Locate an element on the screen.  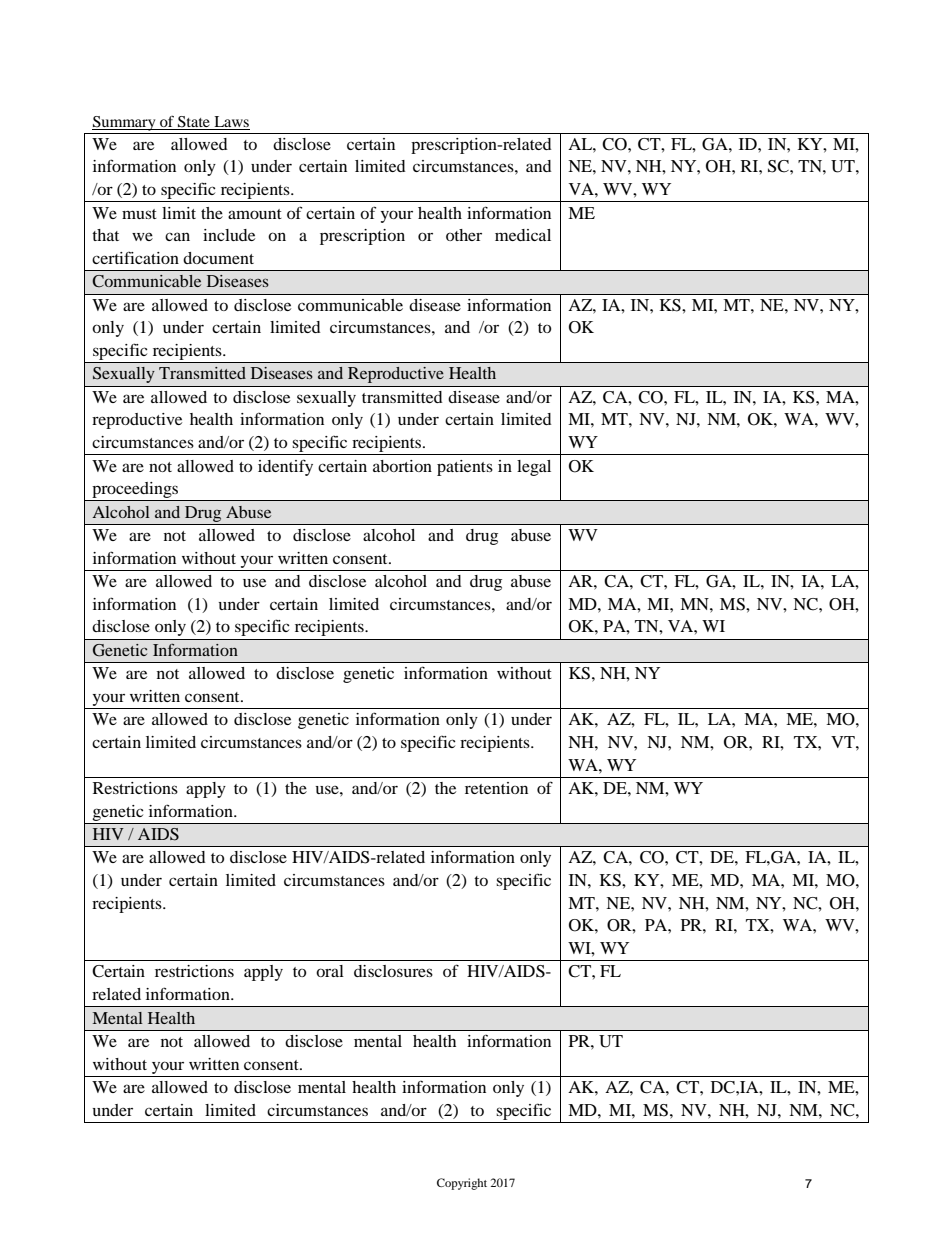
certification is located at coordinates (135, 257).
